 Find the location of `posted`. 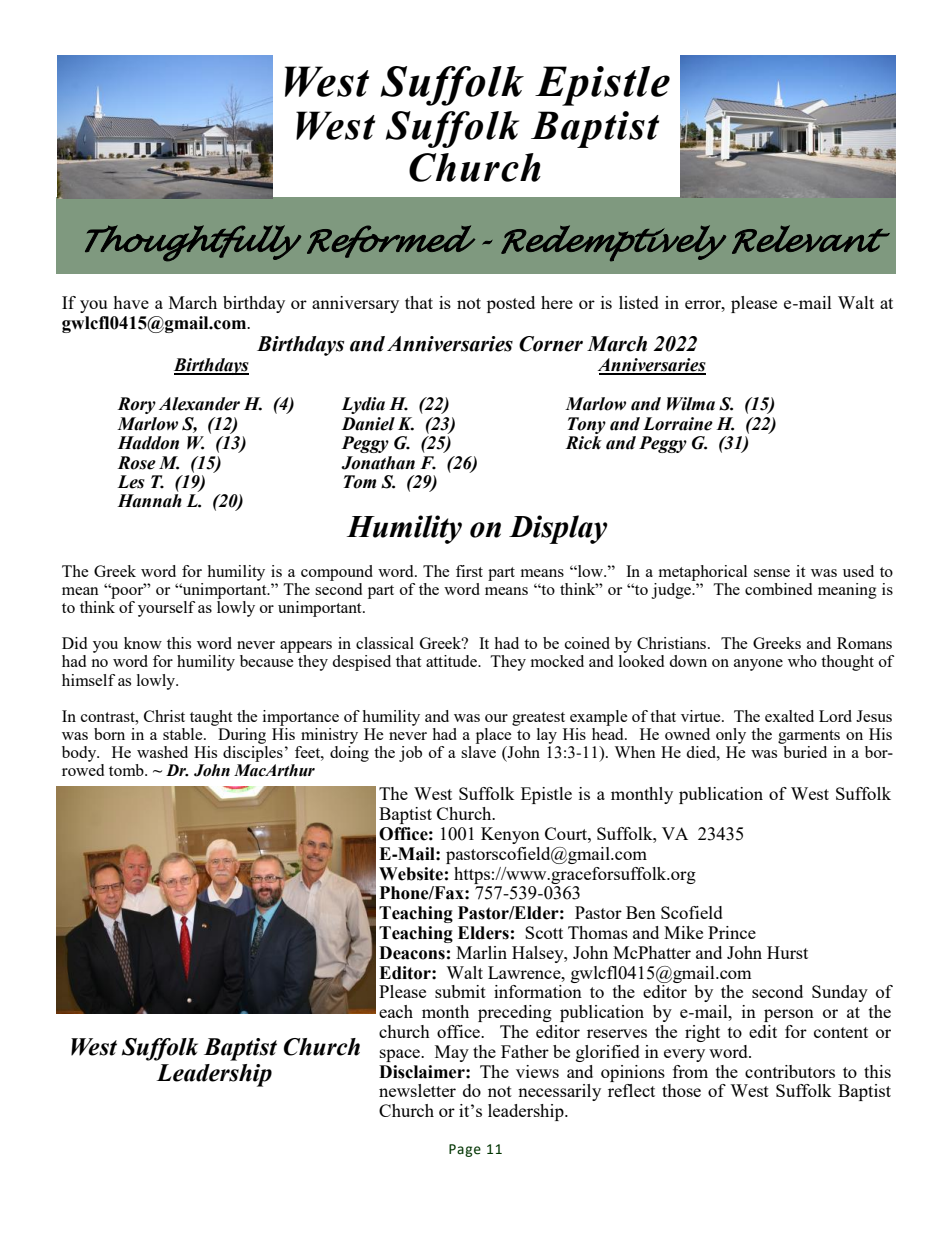

posted is located at coordinates (511, 304).
